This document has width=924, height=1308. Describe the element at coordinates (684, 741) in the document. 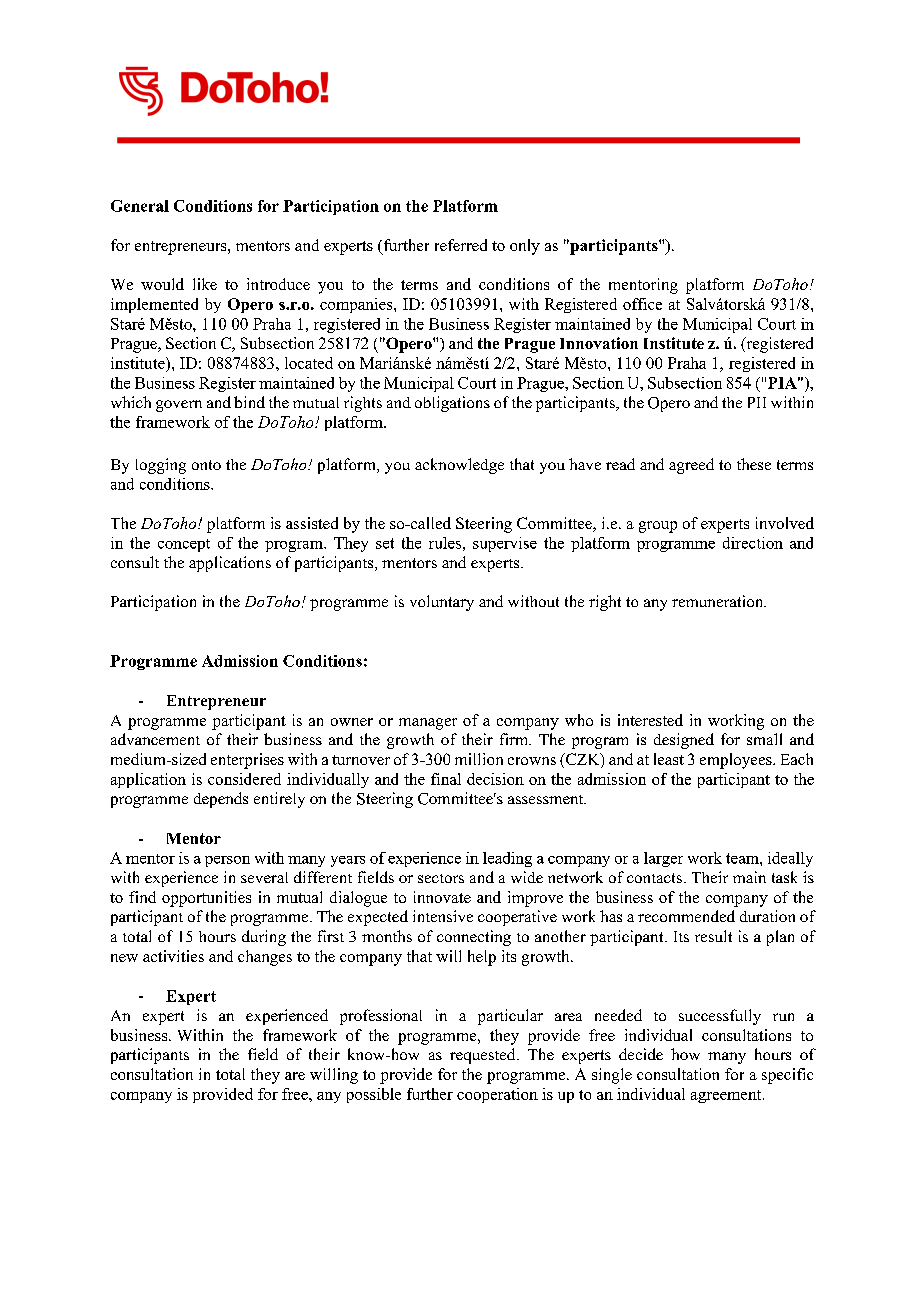

I see `designed` at that location.
